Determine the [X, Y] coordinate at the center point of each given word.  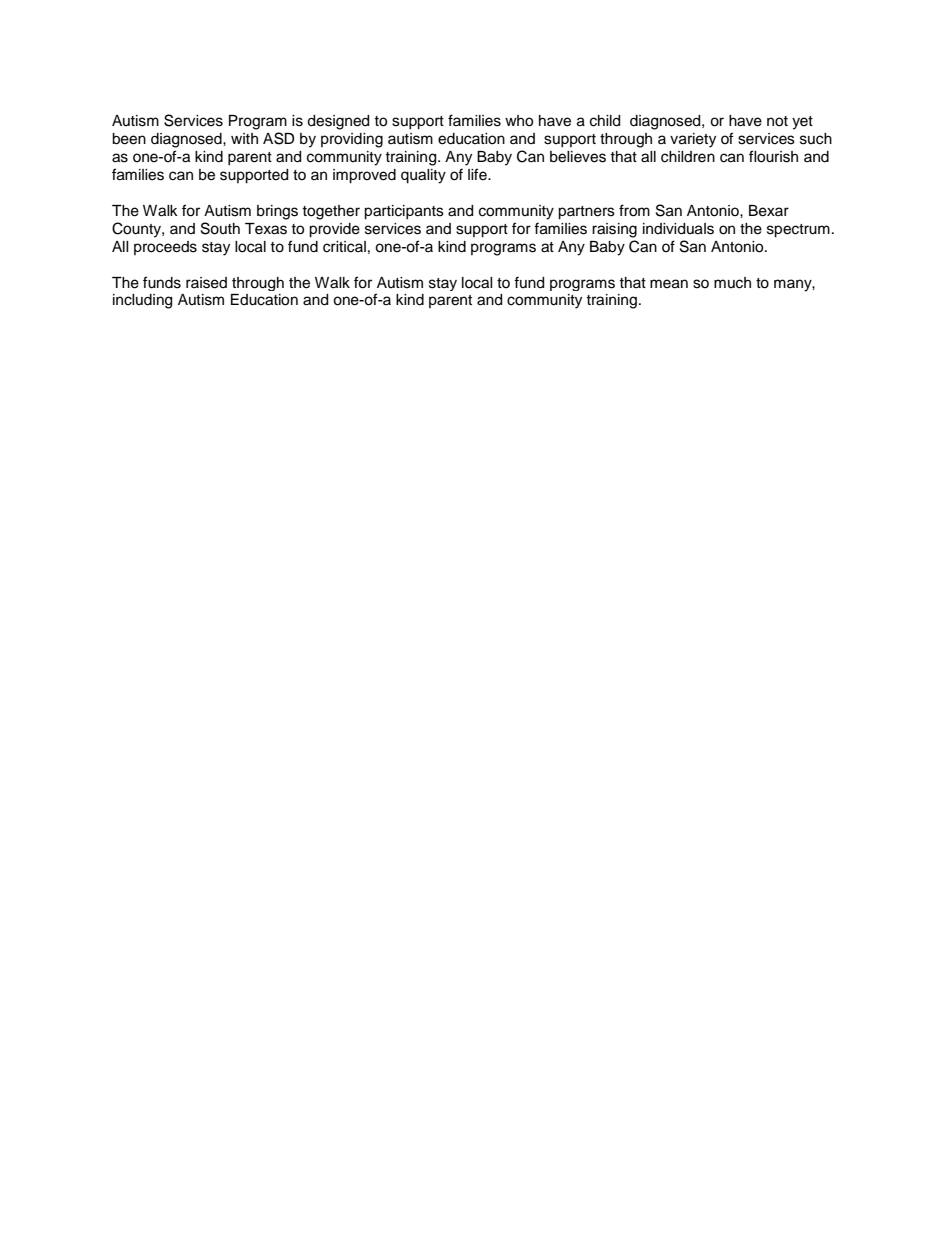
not [777, 121]
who [519, 121]
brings [277, 212]
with [244, 138]
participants [404, 212]
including [142, 301]
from [634, 210]
